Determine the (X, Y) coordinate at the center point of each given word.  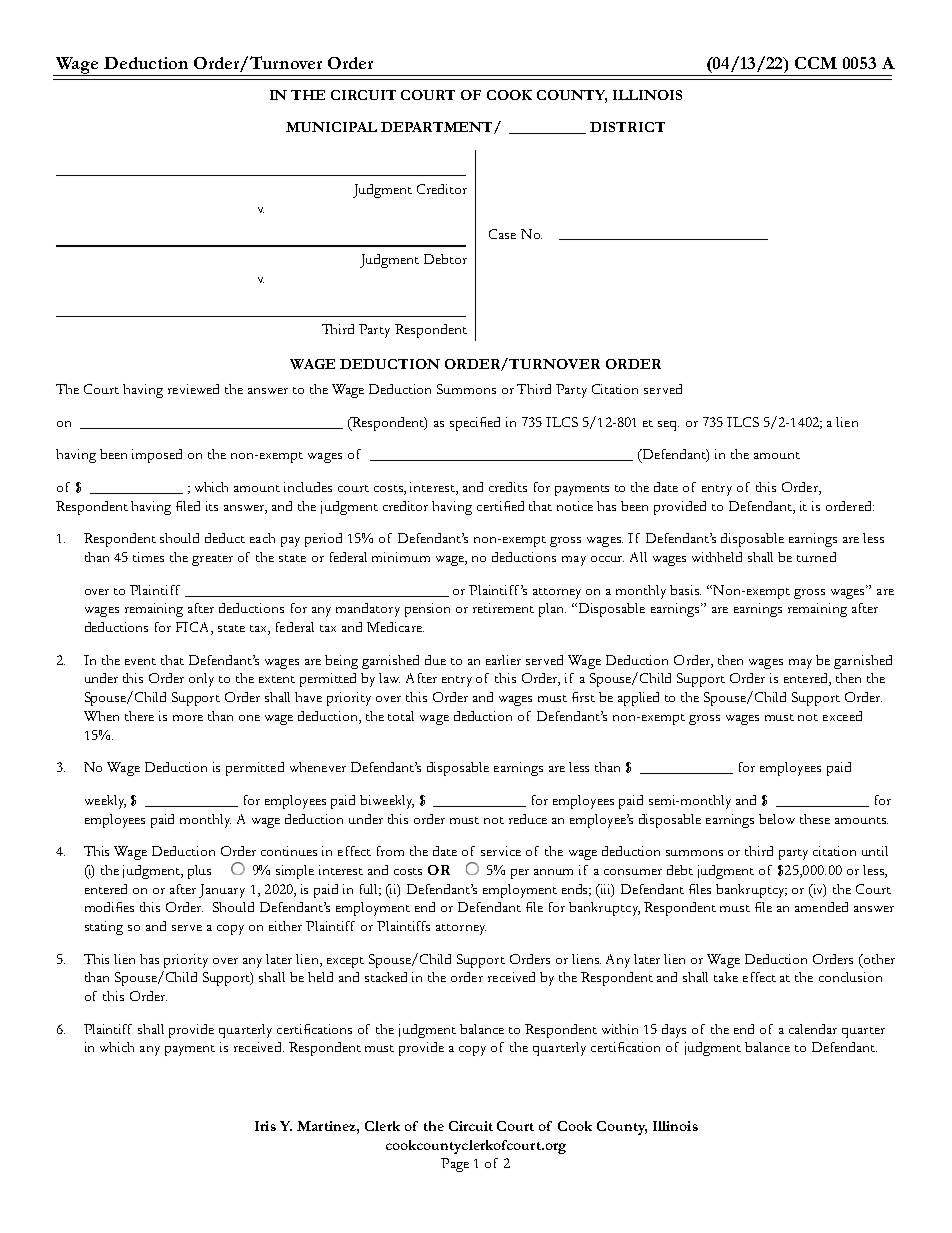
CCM (816, 63)
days (674, 1031)
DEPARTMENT (438, 128)
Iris (265, 1126)
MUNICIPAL (331, 127)
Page (455, 1165)
